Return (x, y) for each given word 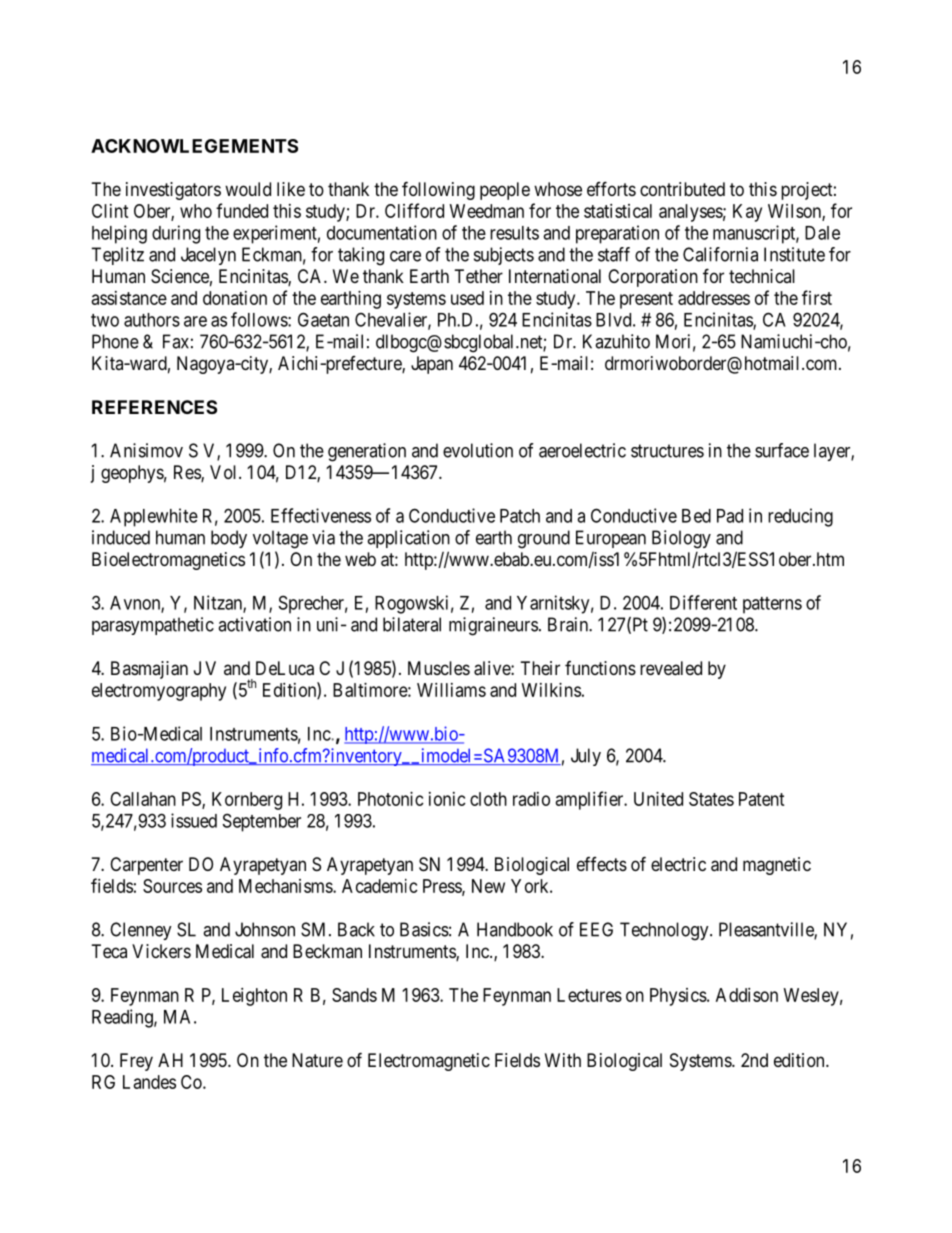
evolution (478, 450)
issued (194, 820)
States (711, 799)
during (176, 234)
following (438, 190)
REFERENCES (154, 407)
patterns (772, 605)
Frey (136, 1062)
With (563, 1060)
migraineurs (493, 626)
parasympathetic (153, 626)
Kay (747, 213)
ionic (447, 799)
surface (782, 450)
